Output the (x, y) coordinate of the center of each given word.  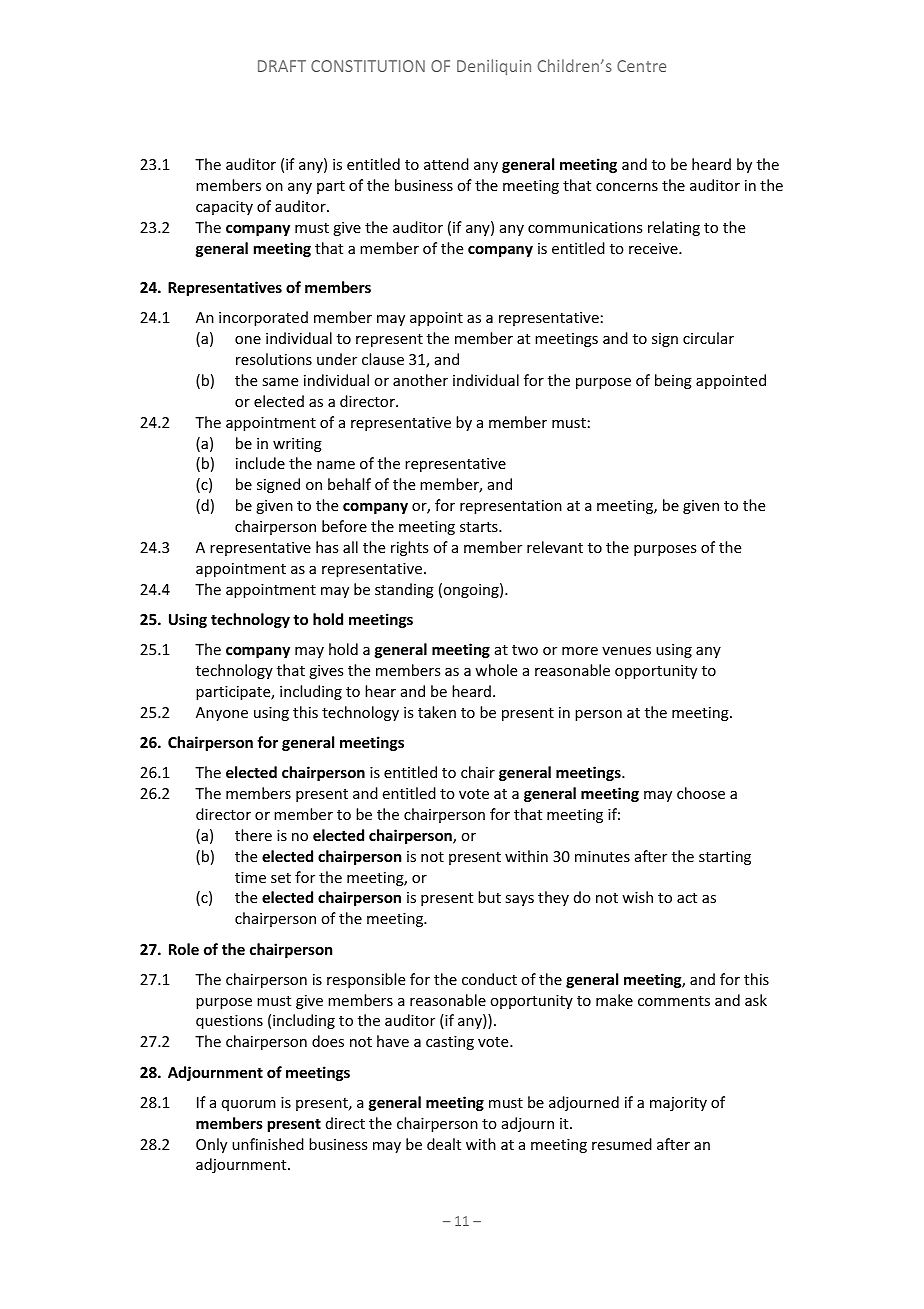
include (260, 463)
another (420, 380)
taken (437, 712)
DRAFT (282, 66)
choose (701, 793)
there (253, 835)
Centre (641, 66)
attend (446, 164)
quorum (249, 1105)
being (673, 381)
